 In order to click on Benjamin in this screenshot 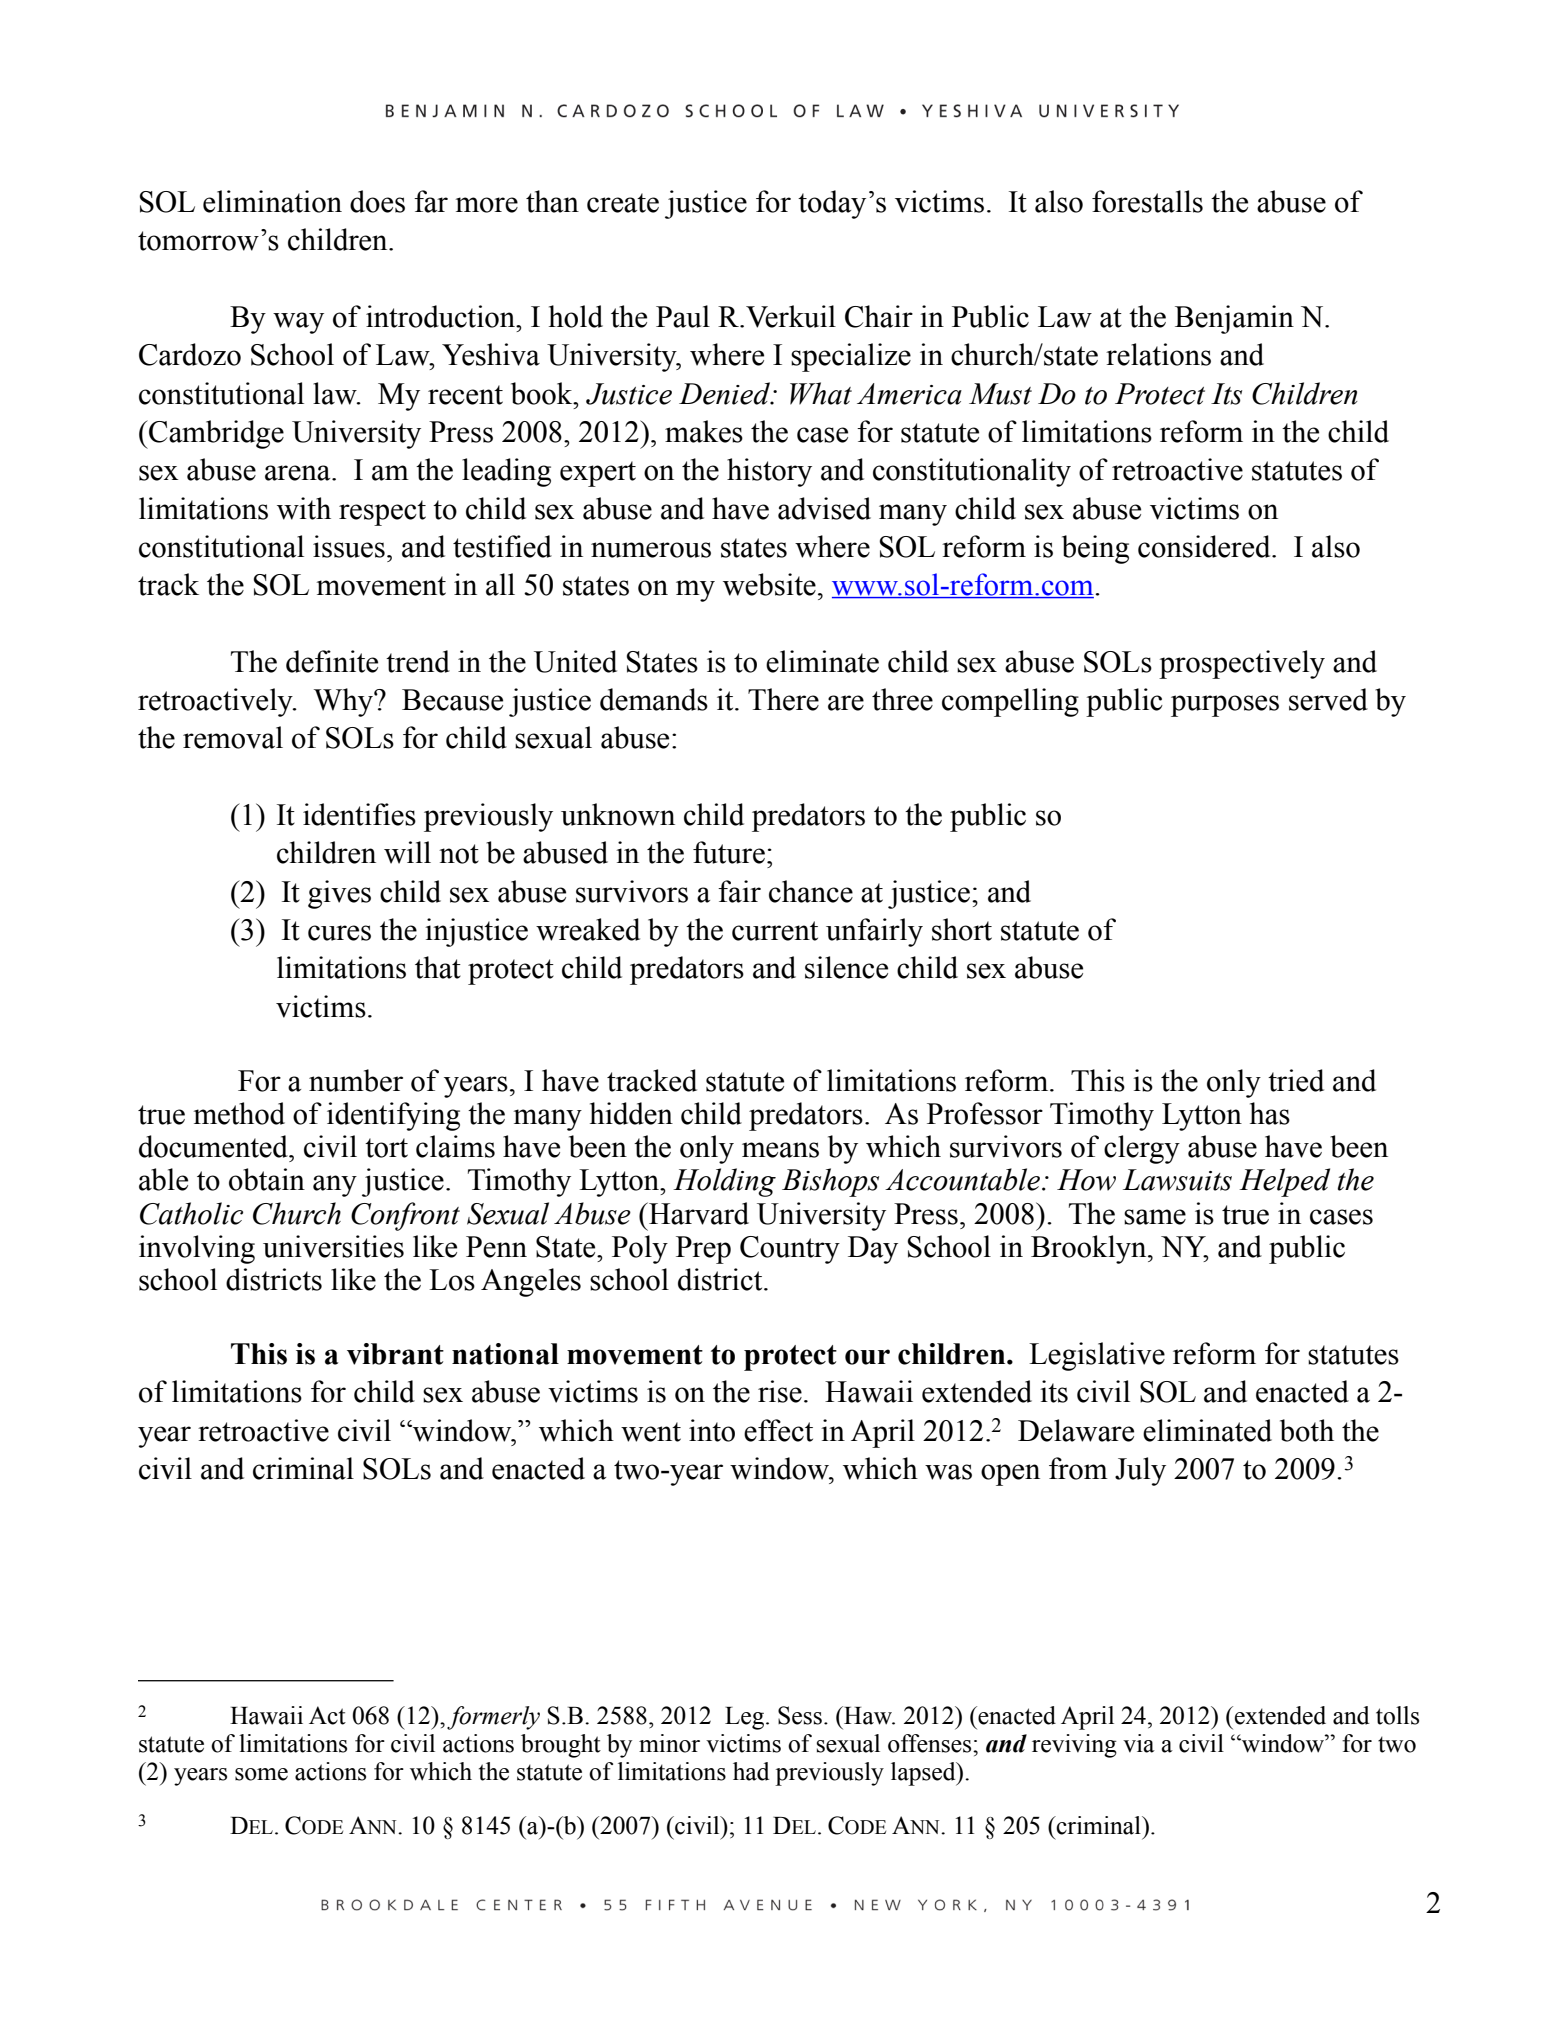, I will do `click(1234, 319)`.
